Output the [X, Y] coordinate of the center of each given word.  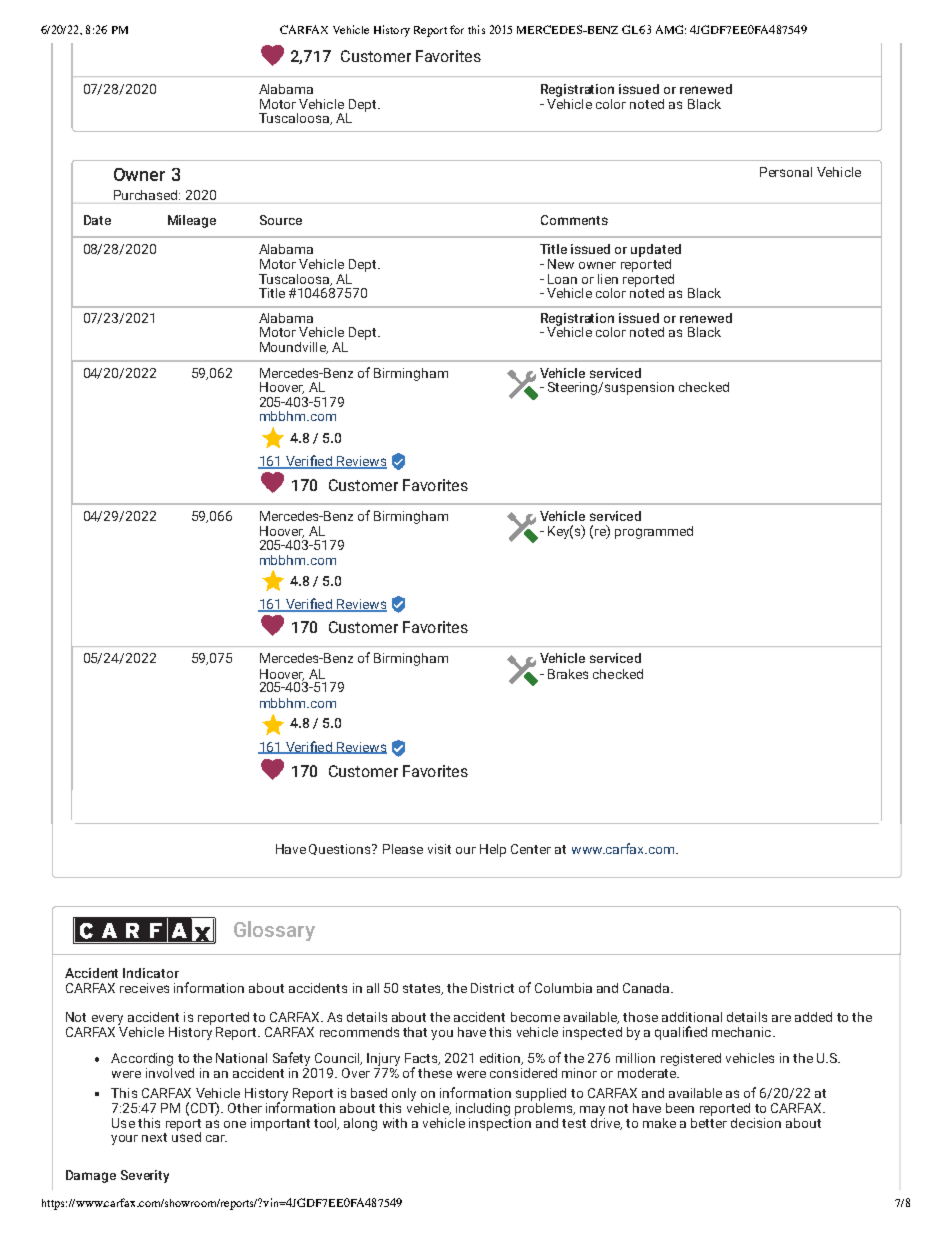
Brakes [568, 674]
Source [281, 220]
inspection [500, 1123]
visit [439, 849]
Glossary [274, 931]
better [709, 1121]
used [186, 1135]
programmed [654, 532]
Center [531, 849]
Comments [574, 220]
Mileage [192, 221]
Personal [786, 172]
